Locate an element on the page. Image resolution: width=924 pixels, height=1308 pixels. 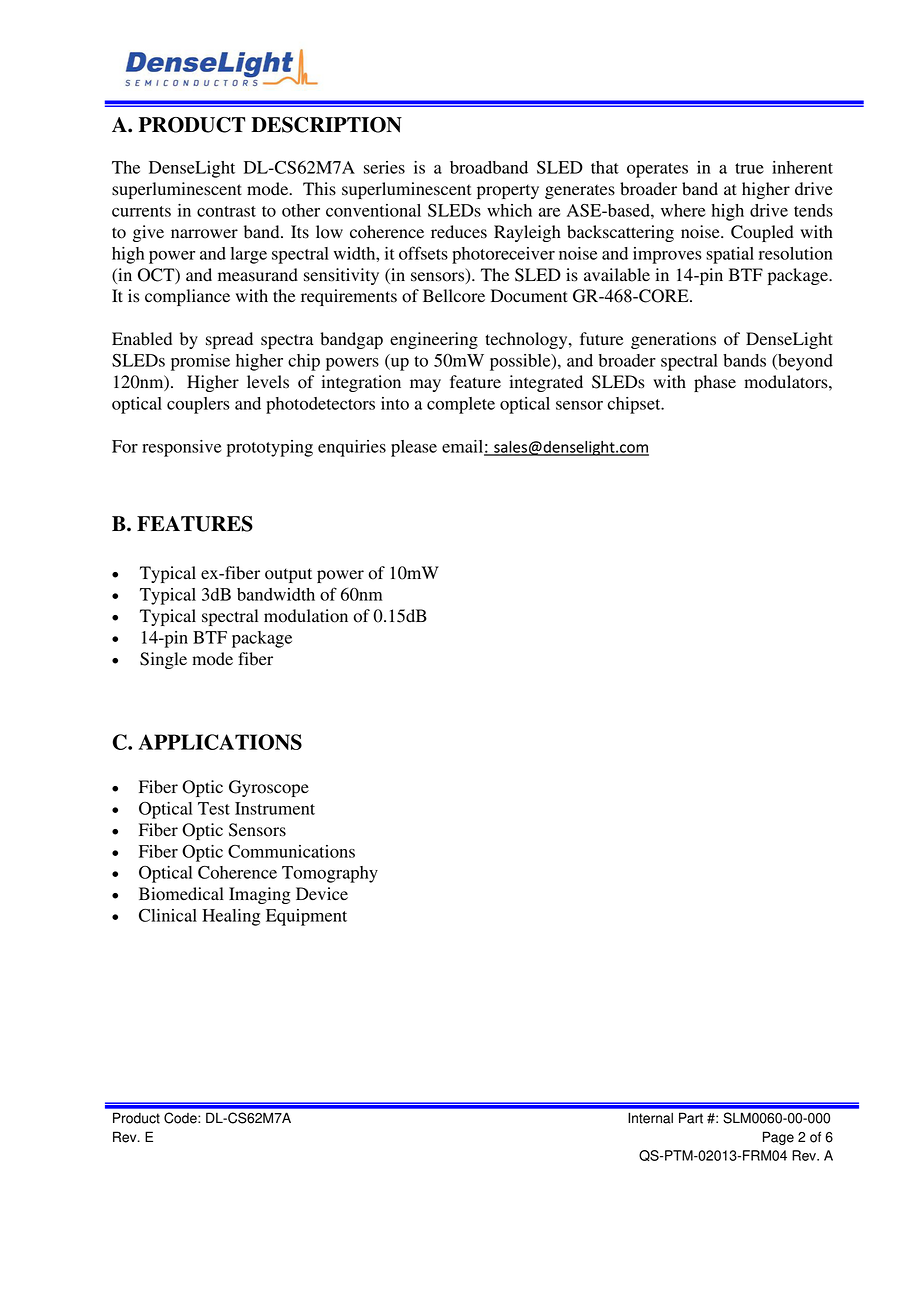
contrast is located at coordinates (226, 211).
